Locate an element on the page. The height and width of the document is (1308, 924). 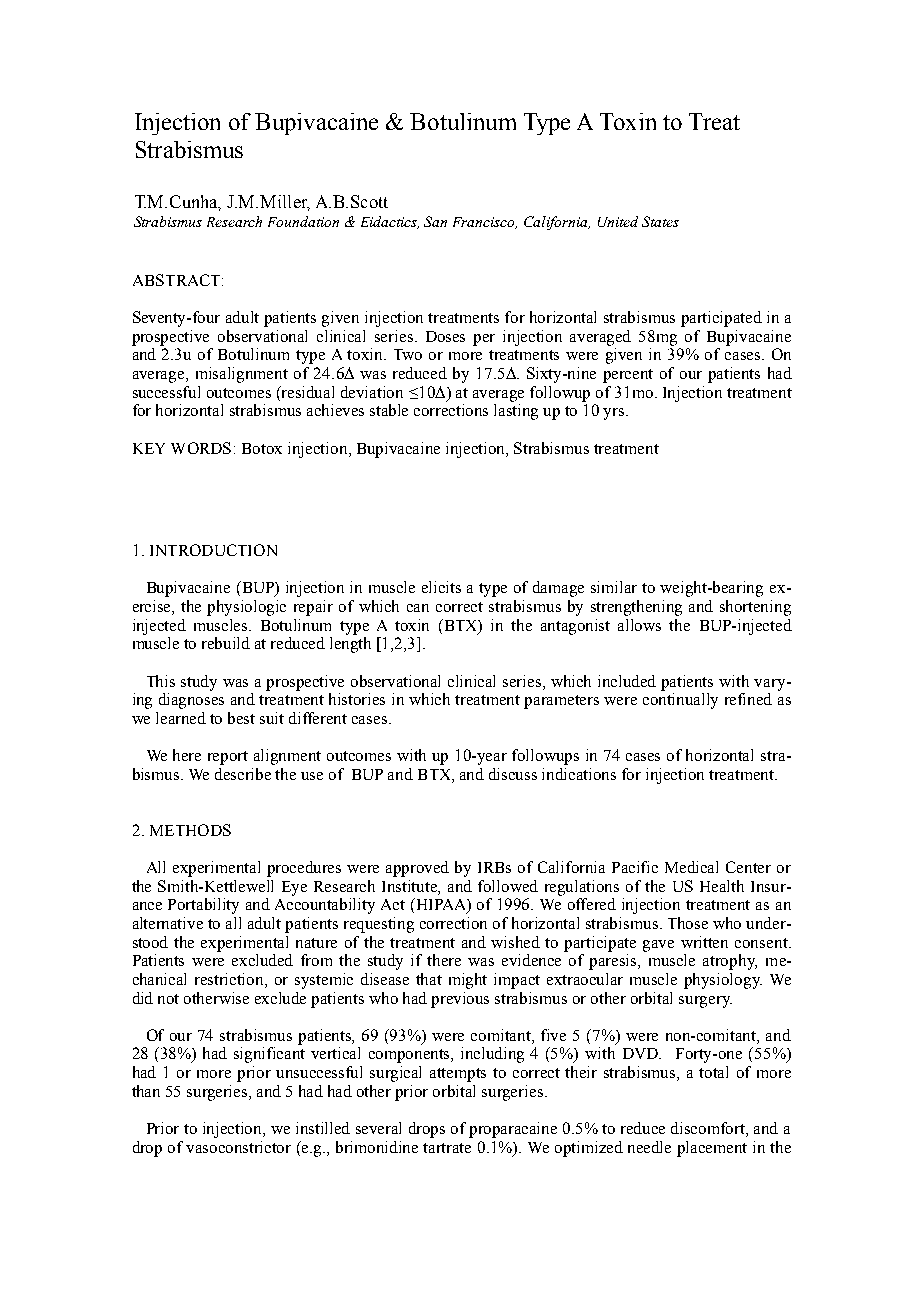
Foundation is located at coordinates (303, 221).
